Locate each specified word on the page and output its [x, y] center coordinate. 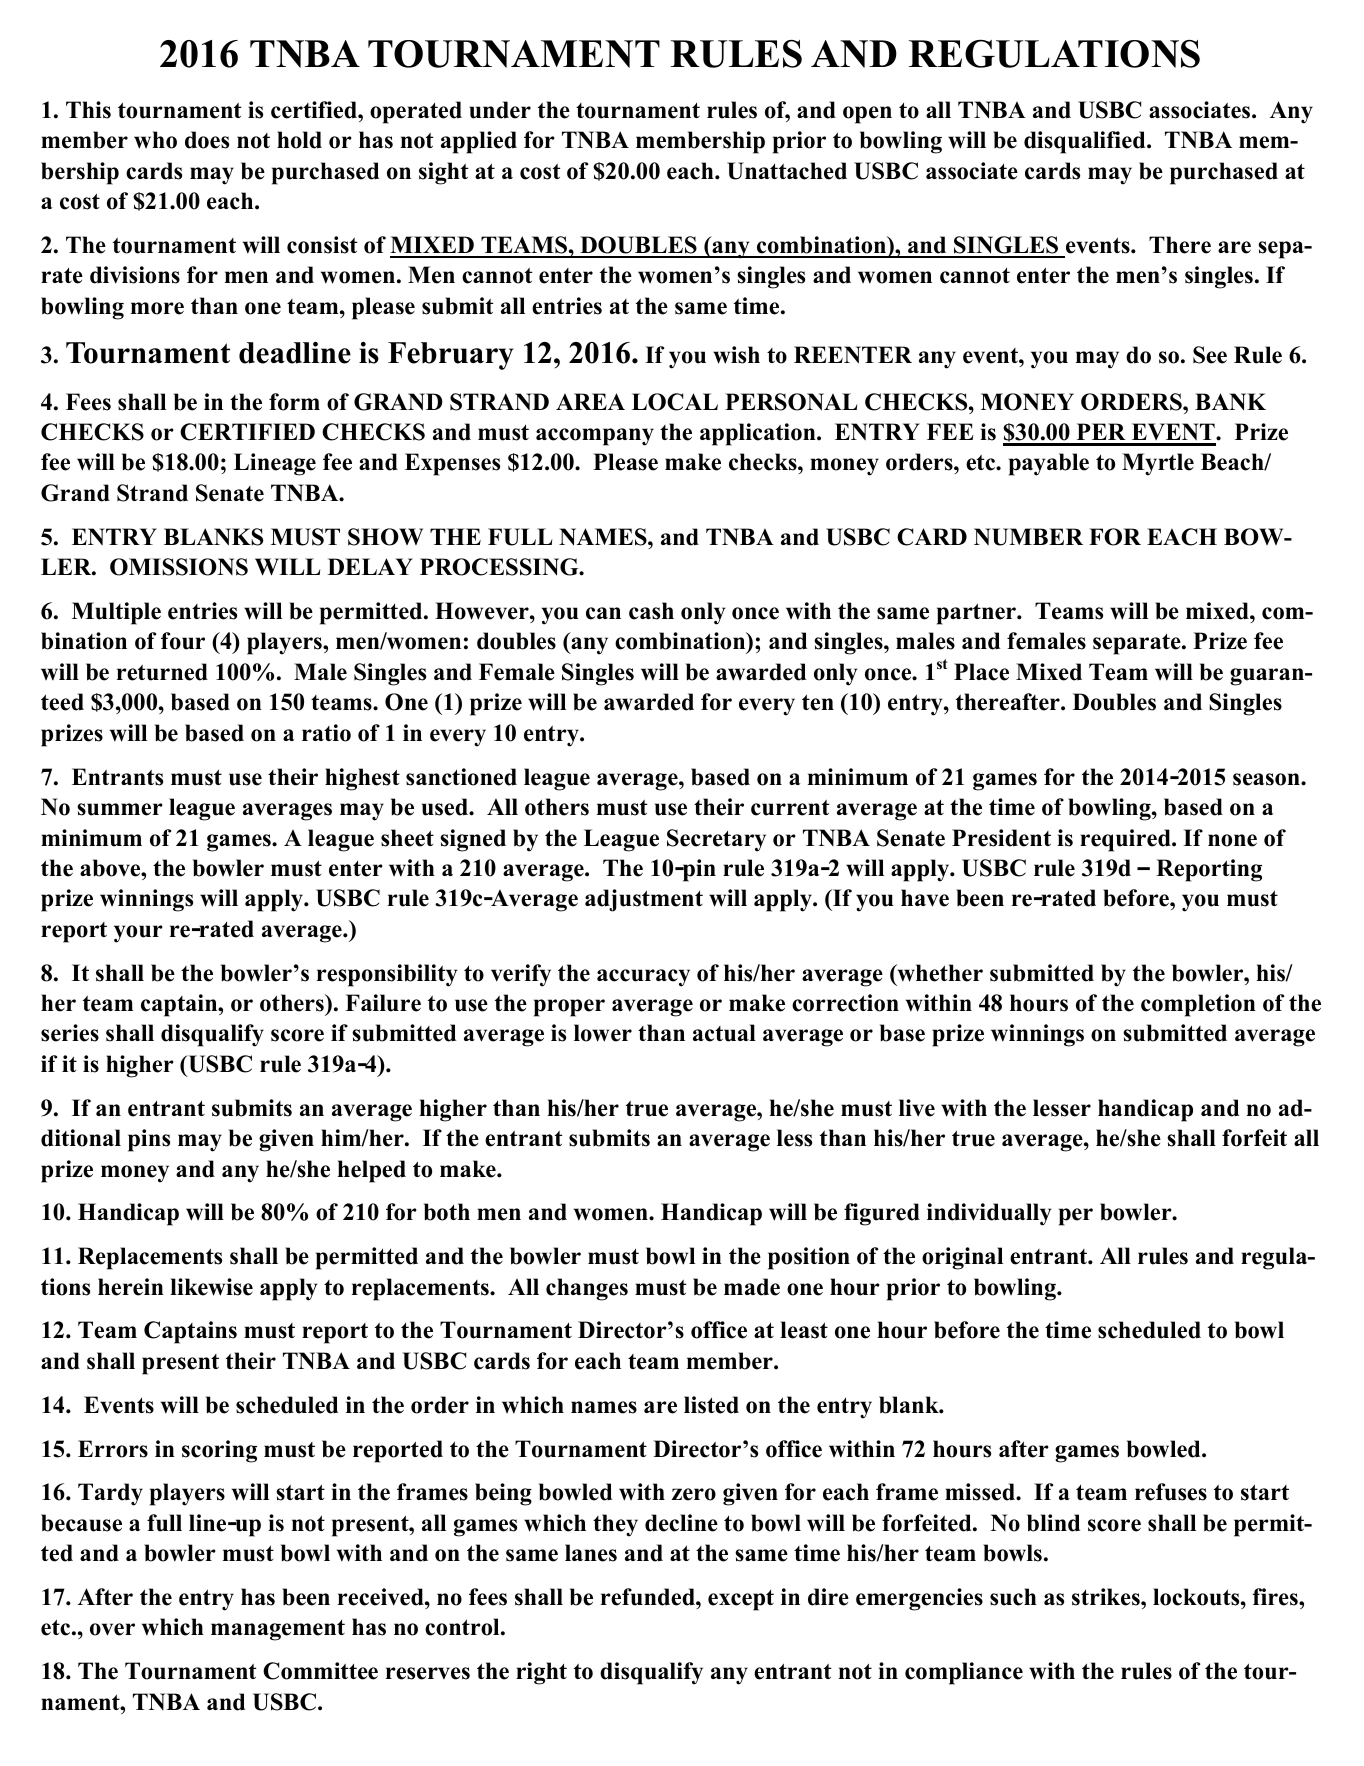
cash [651, 611]
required [1126, 840]
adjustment [644, 900]
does [207, 140]
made [752, 1287]
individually [989, 1214]
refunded [649, 1597]
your [138, 934]
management [278, 1630]
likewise [211, 1287]
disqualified [1086, 142]
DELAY [370, 566]
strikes [1107, 1597]
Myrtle [1158, 464]
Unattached [787, 171]
